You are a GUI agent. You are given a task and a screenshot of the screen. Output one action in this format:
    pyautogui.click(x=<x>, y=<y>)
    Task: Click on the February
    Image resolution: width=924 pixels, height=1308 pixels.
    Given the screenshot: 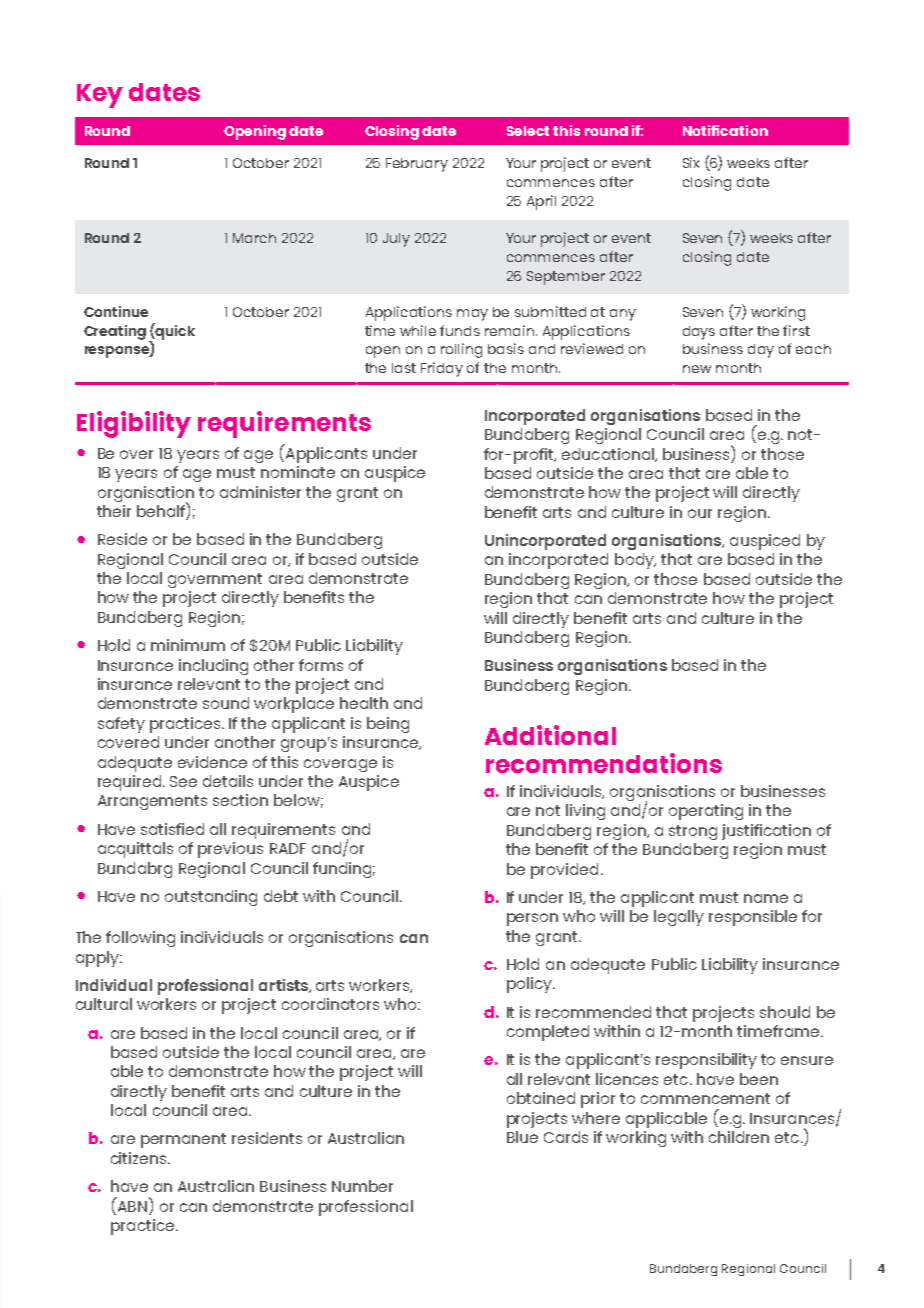 What is the action you would take?
    pyautogui.click(x=417, y=165)
